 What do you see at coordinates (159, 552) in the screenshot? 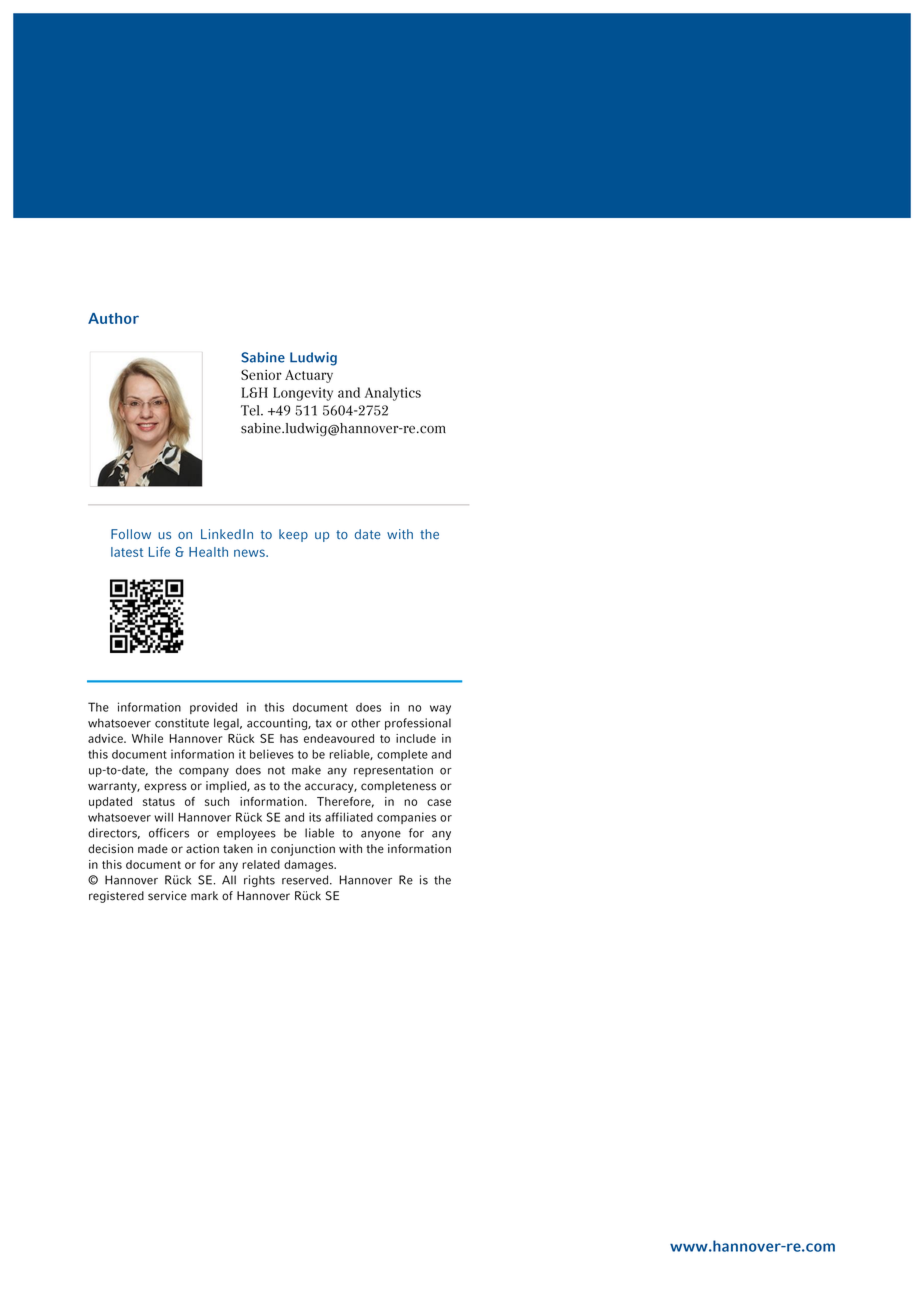
I see `Life` at bounding box center [159, 552].
